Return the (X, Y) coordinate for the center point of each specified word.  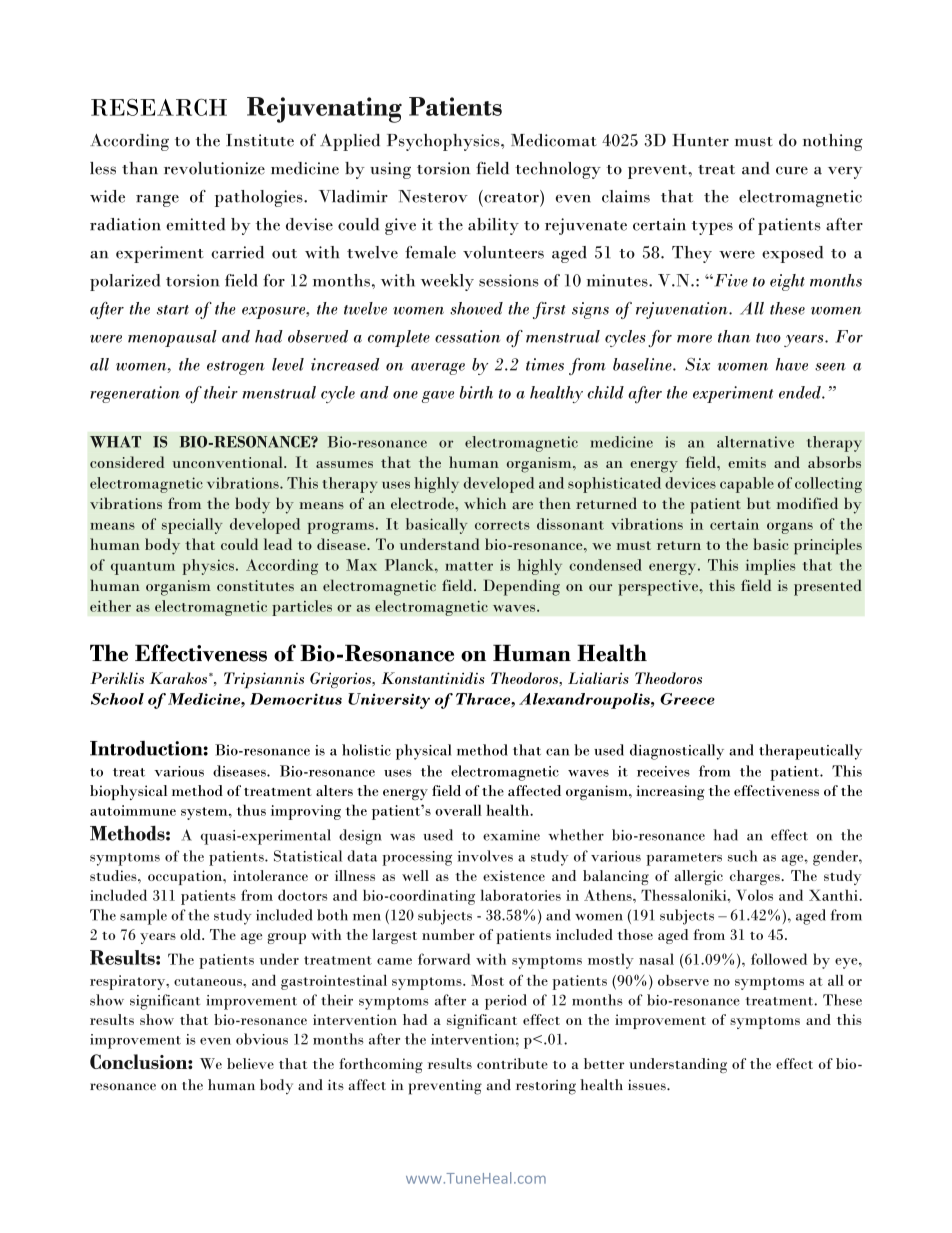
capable (747, 485)
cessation (467, 336)
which (485, 503)
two (768, 338)
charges (756, 877)
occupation (186, 877)
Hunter (701, 140)
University (389, 701)
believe (250, 1063)
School (117, 699)
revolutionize (214, 168)
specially (192, 526)
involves (485, 856)
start (173, 310)
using (390, 170)
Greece (687, 699)
